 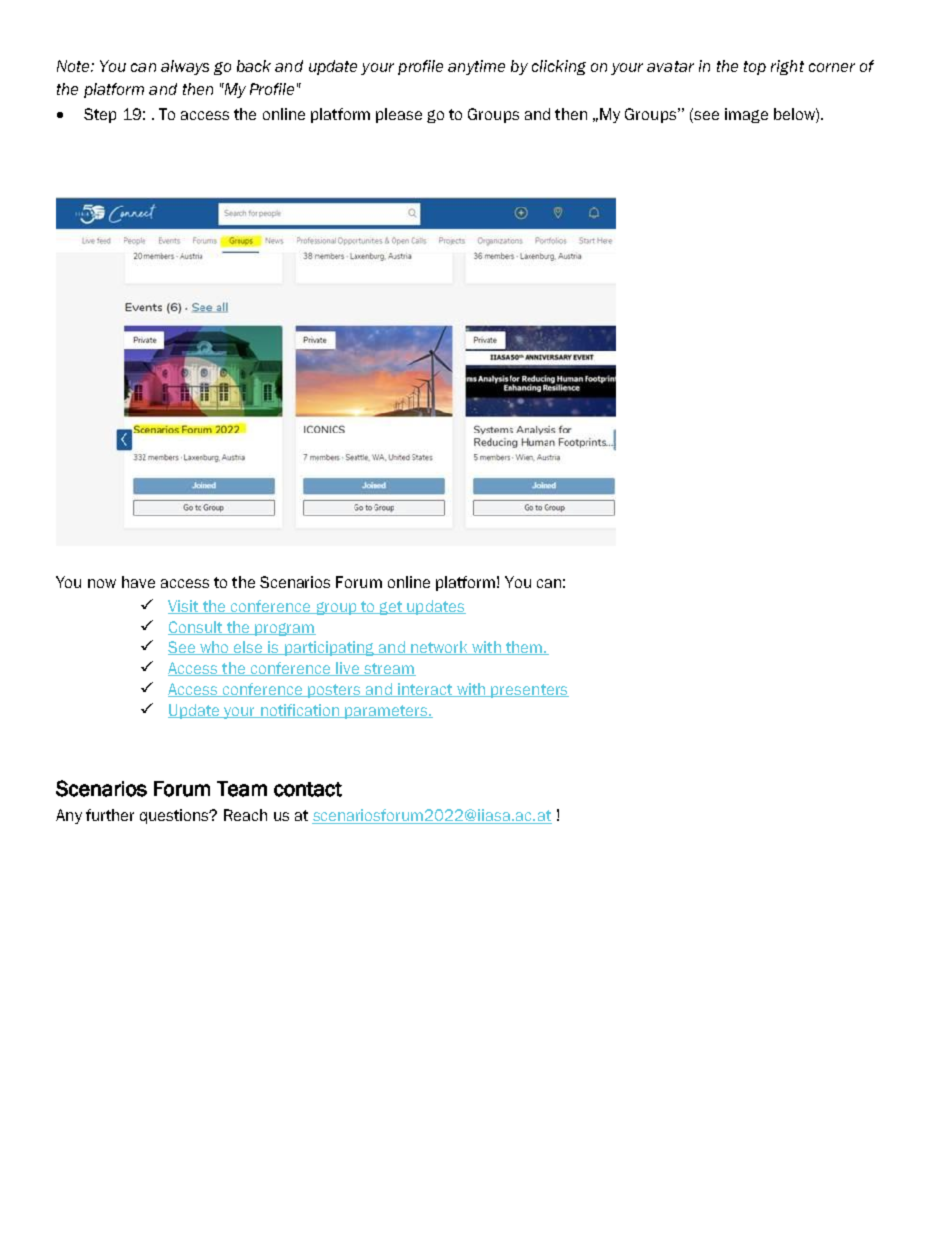 What do you see at coordinates (185, 67) in the page?
I see `always` at bounding box center [185, 67].
